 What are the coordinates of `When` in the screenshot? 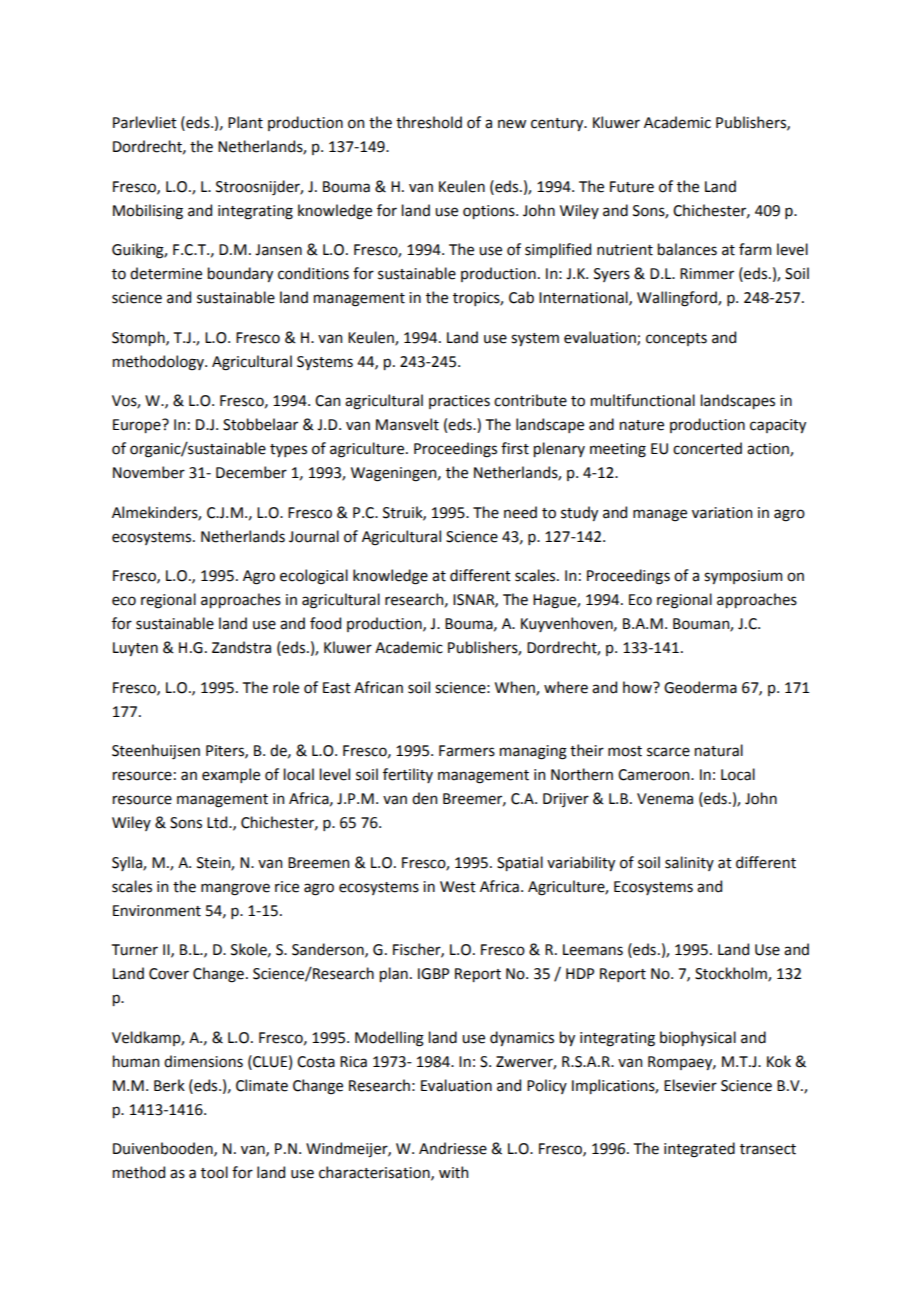 It's located at (516, 688).
